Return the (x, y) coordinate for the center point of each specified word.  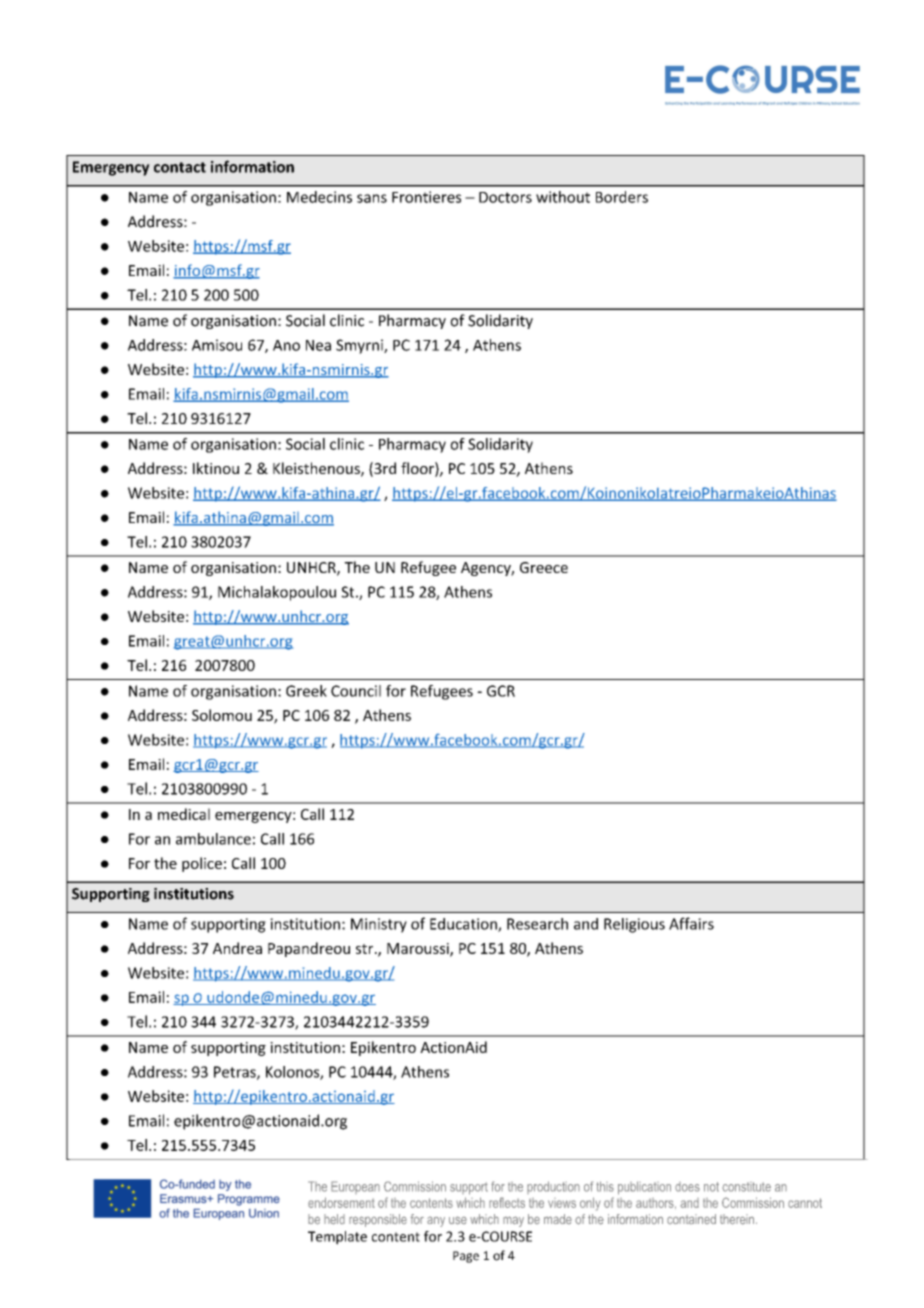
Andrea (237, 948)
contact (180, 167)
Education (464, 925)
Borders (622, 197)
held (334, 1219)
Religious (634, 925)
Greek (306, 691)
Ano (286, 345)
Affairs (691, 923)
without (563, 197)
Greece (544, 567)
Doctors (505, 197)
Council (356, 691)
